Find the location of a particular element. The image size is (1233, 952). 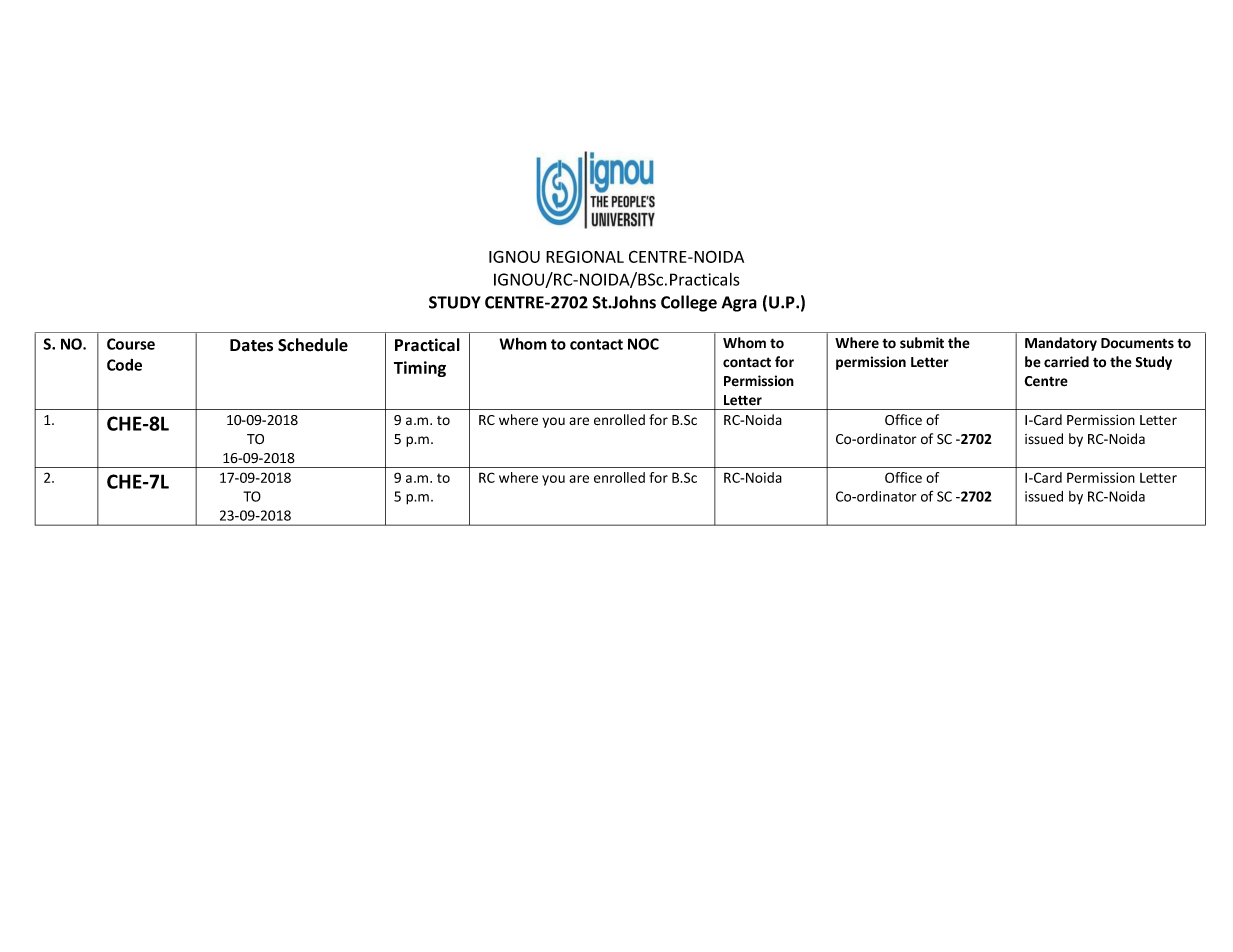

submit is located at coordinates (922, 343).
